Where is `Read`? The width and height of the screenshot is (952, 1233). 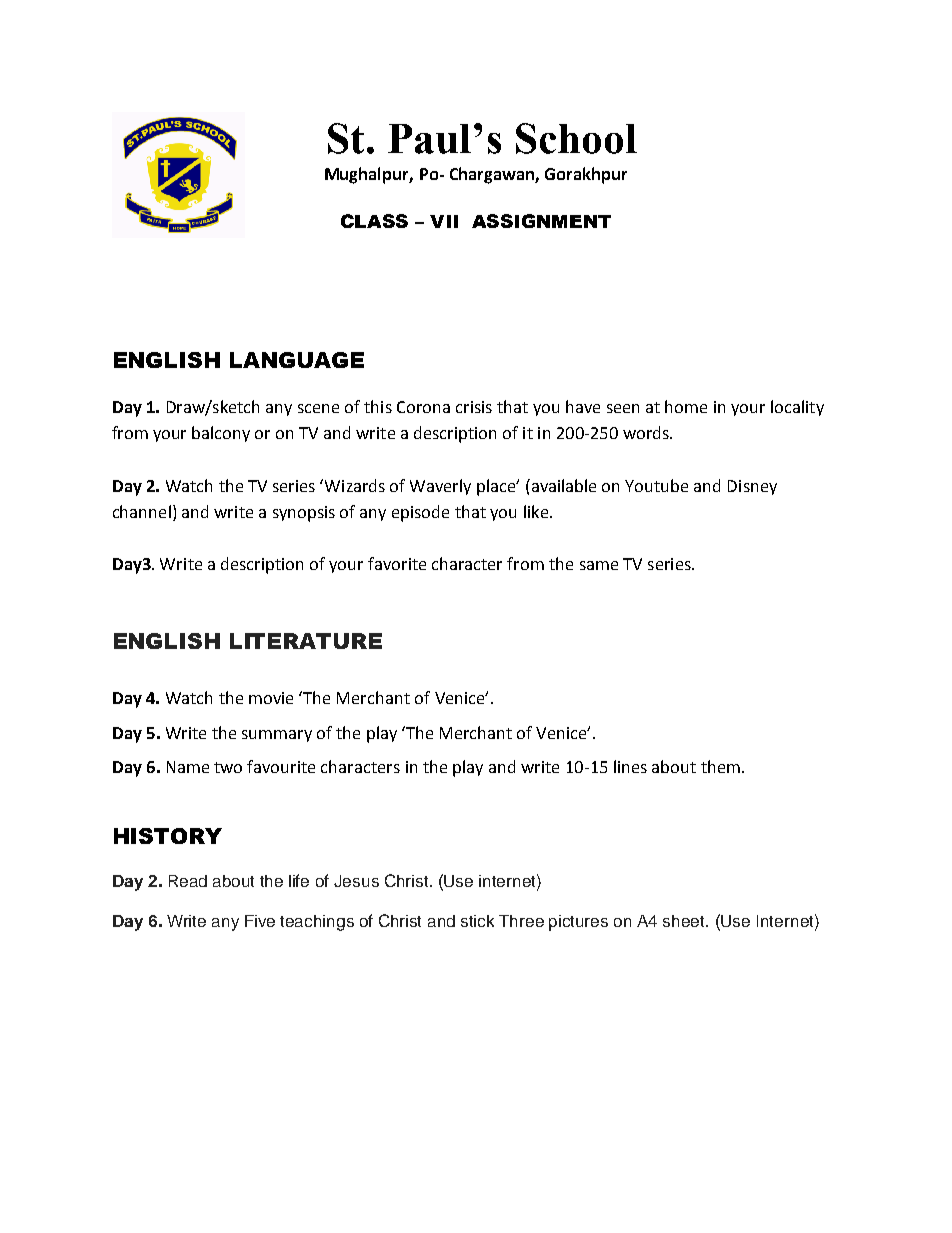 Read is located at coordinates (188, 881).
